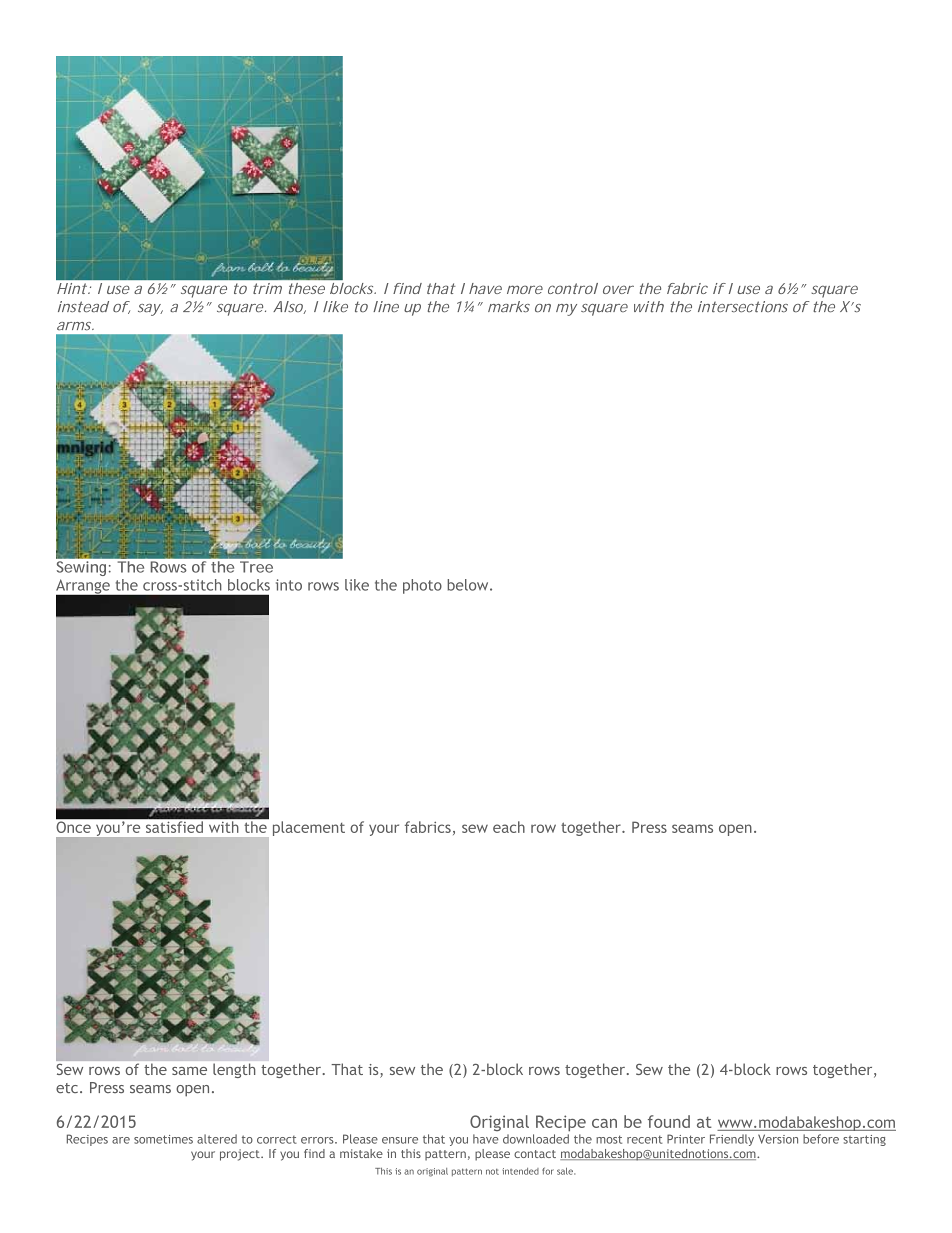 The width and height of the page is (952, 1233). I want to click on ensure, so click(400, 1140).
